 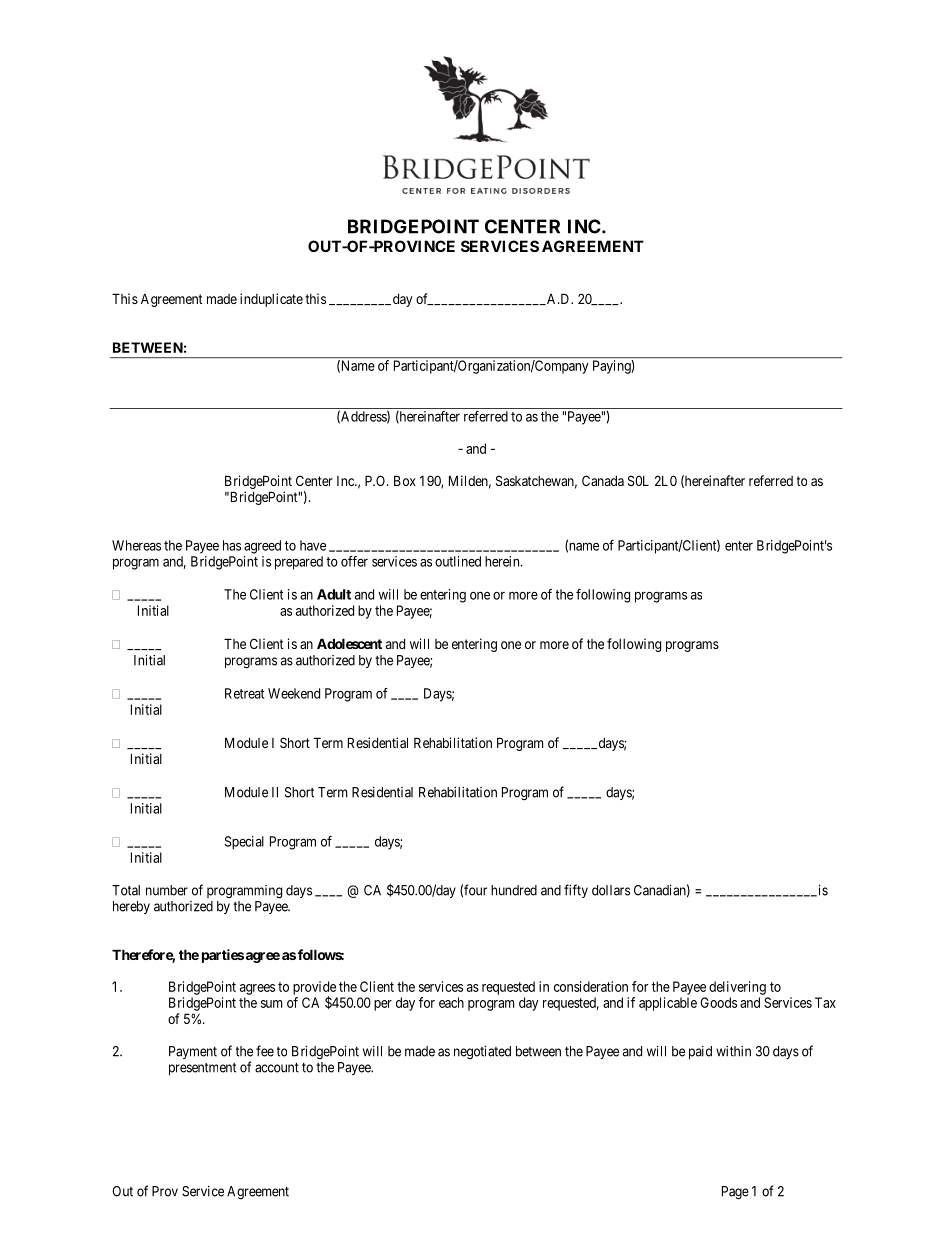 I want to click on sum, so click(x=271, y=1004).
